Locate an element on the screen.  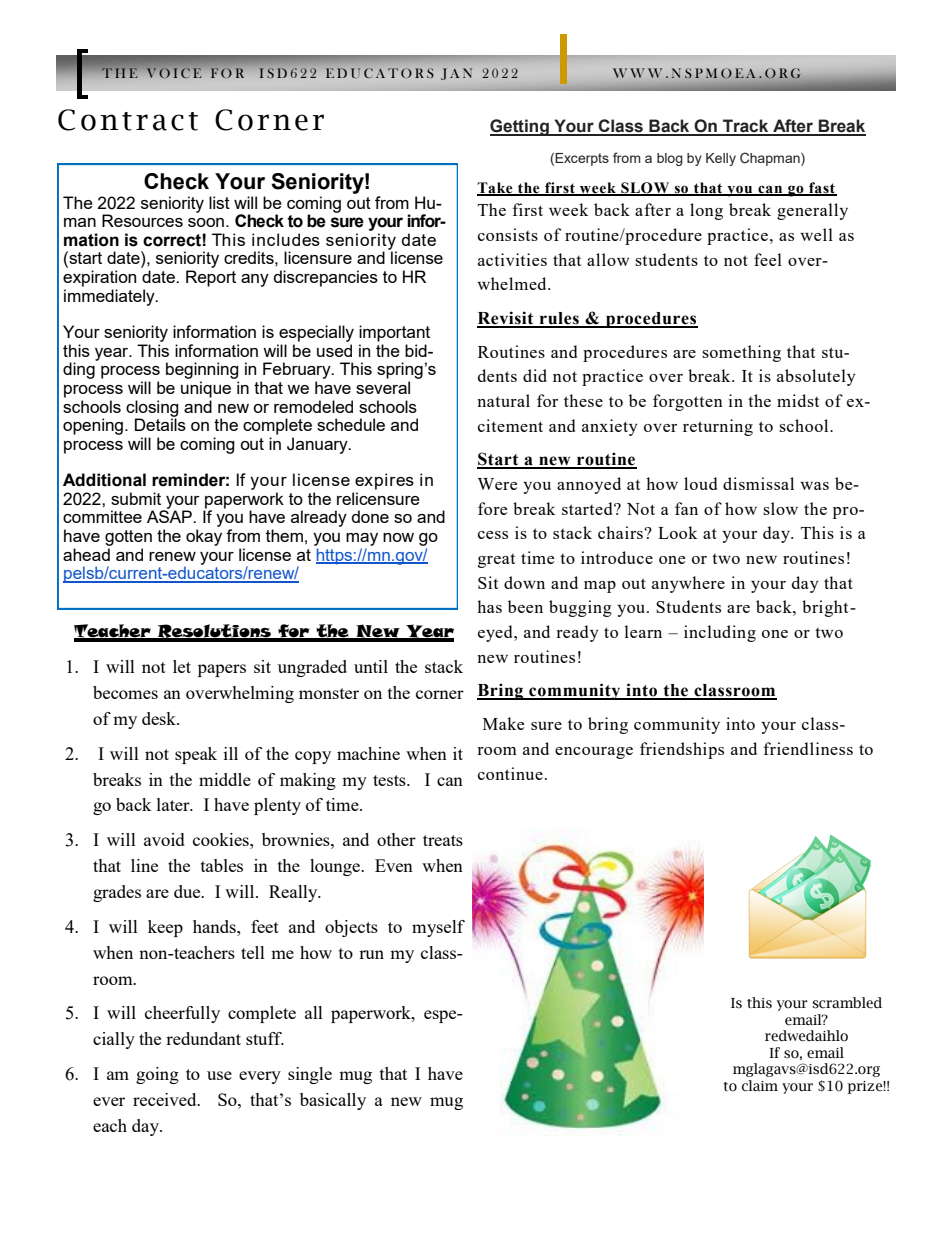
Track is located at coordinates (746, 127).
